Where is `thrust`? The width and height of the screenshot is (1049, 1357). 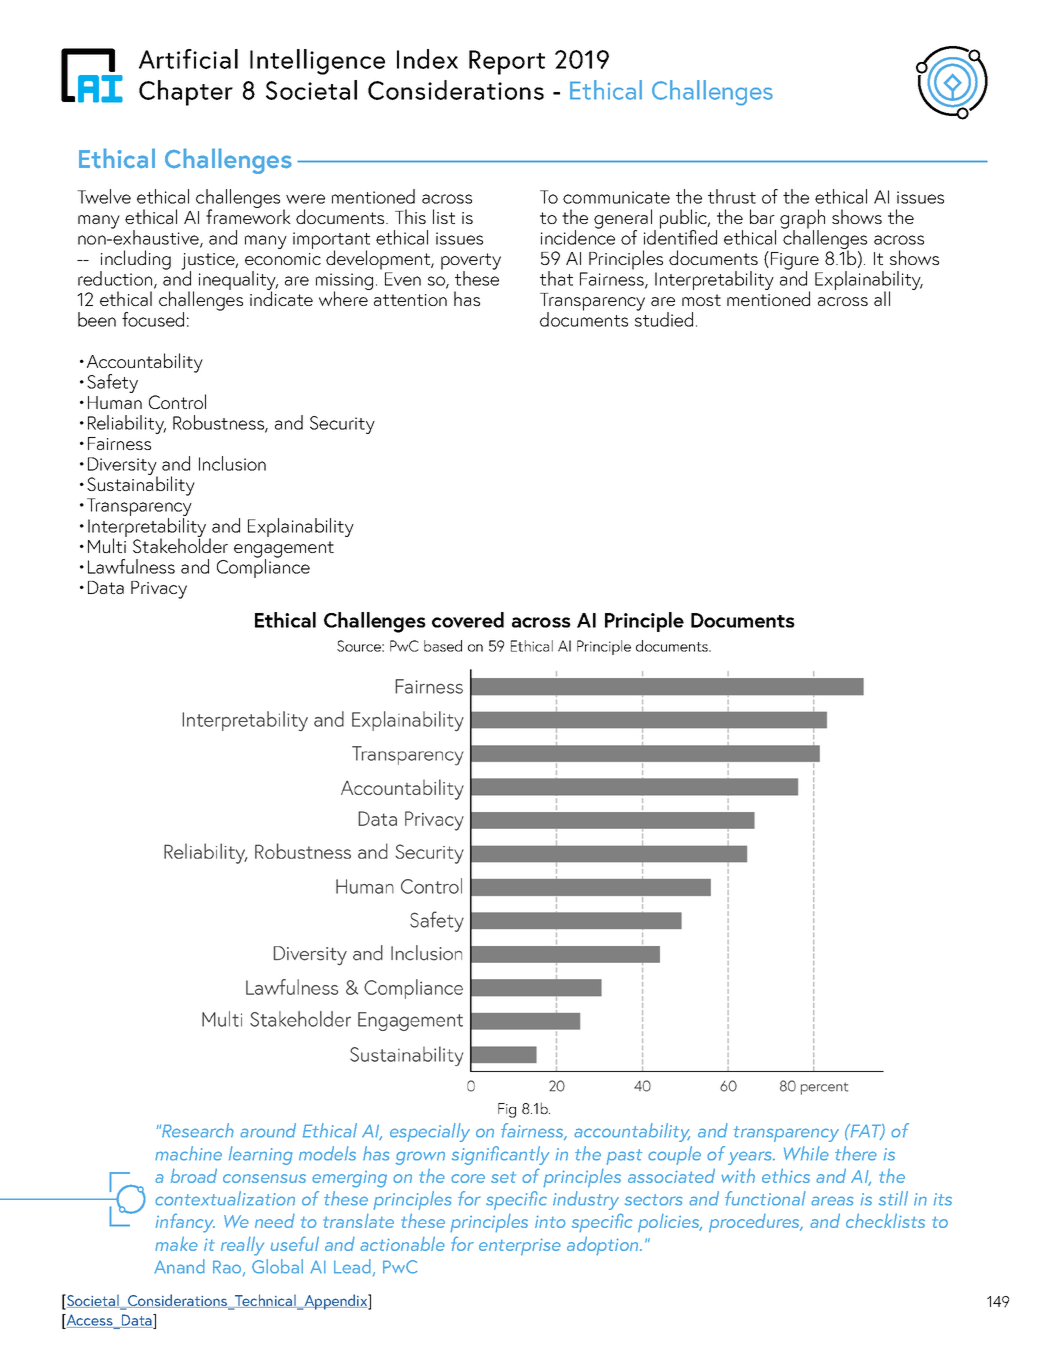 thrust is located at coordinates (732, 196).
